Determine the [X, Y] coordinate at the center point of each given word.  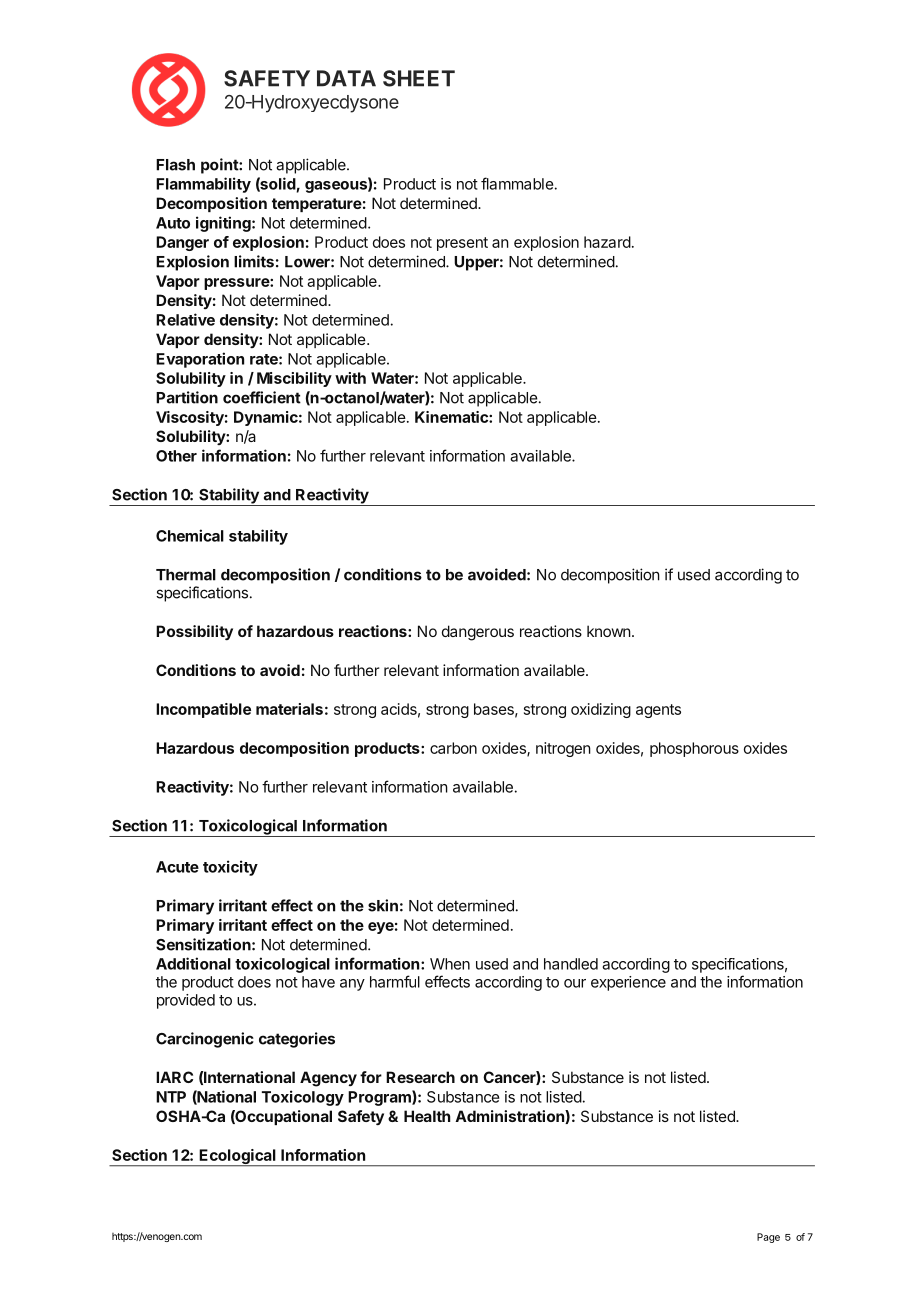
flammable [517, 183]
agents [658, 711]
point [220, 166]
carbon [453, 748]
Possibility [194, 632]
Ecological [237, 1158]
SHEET [419, 78]
